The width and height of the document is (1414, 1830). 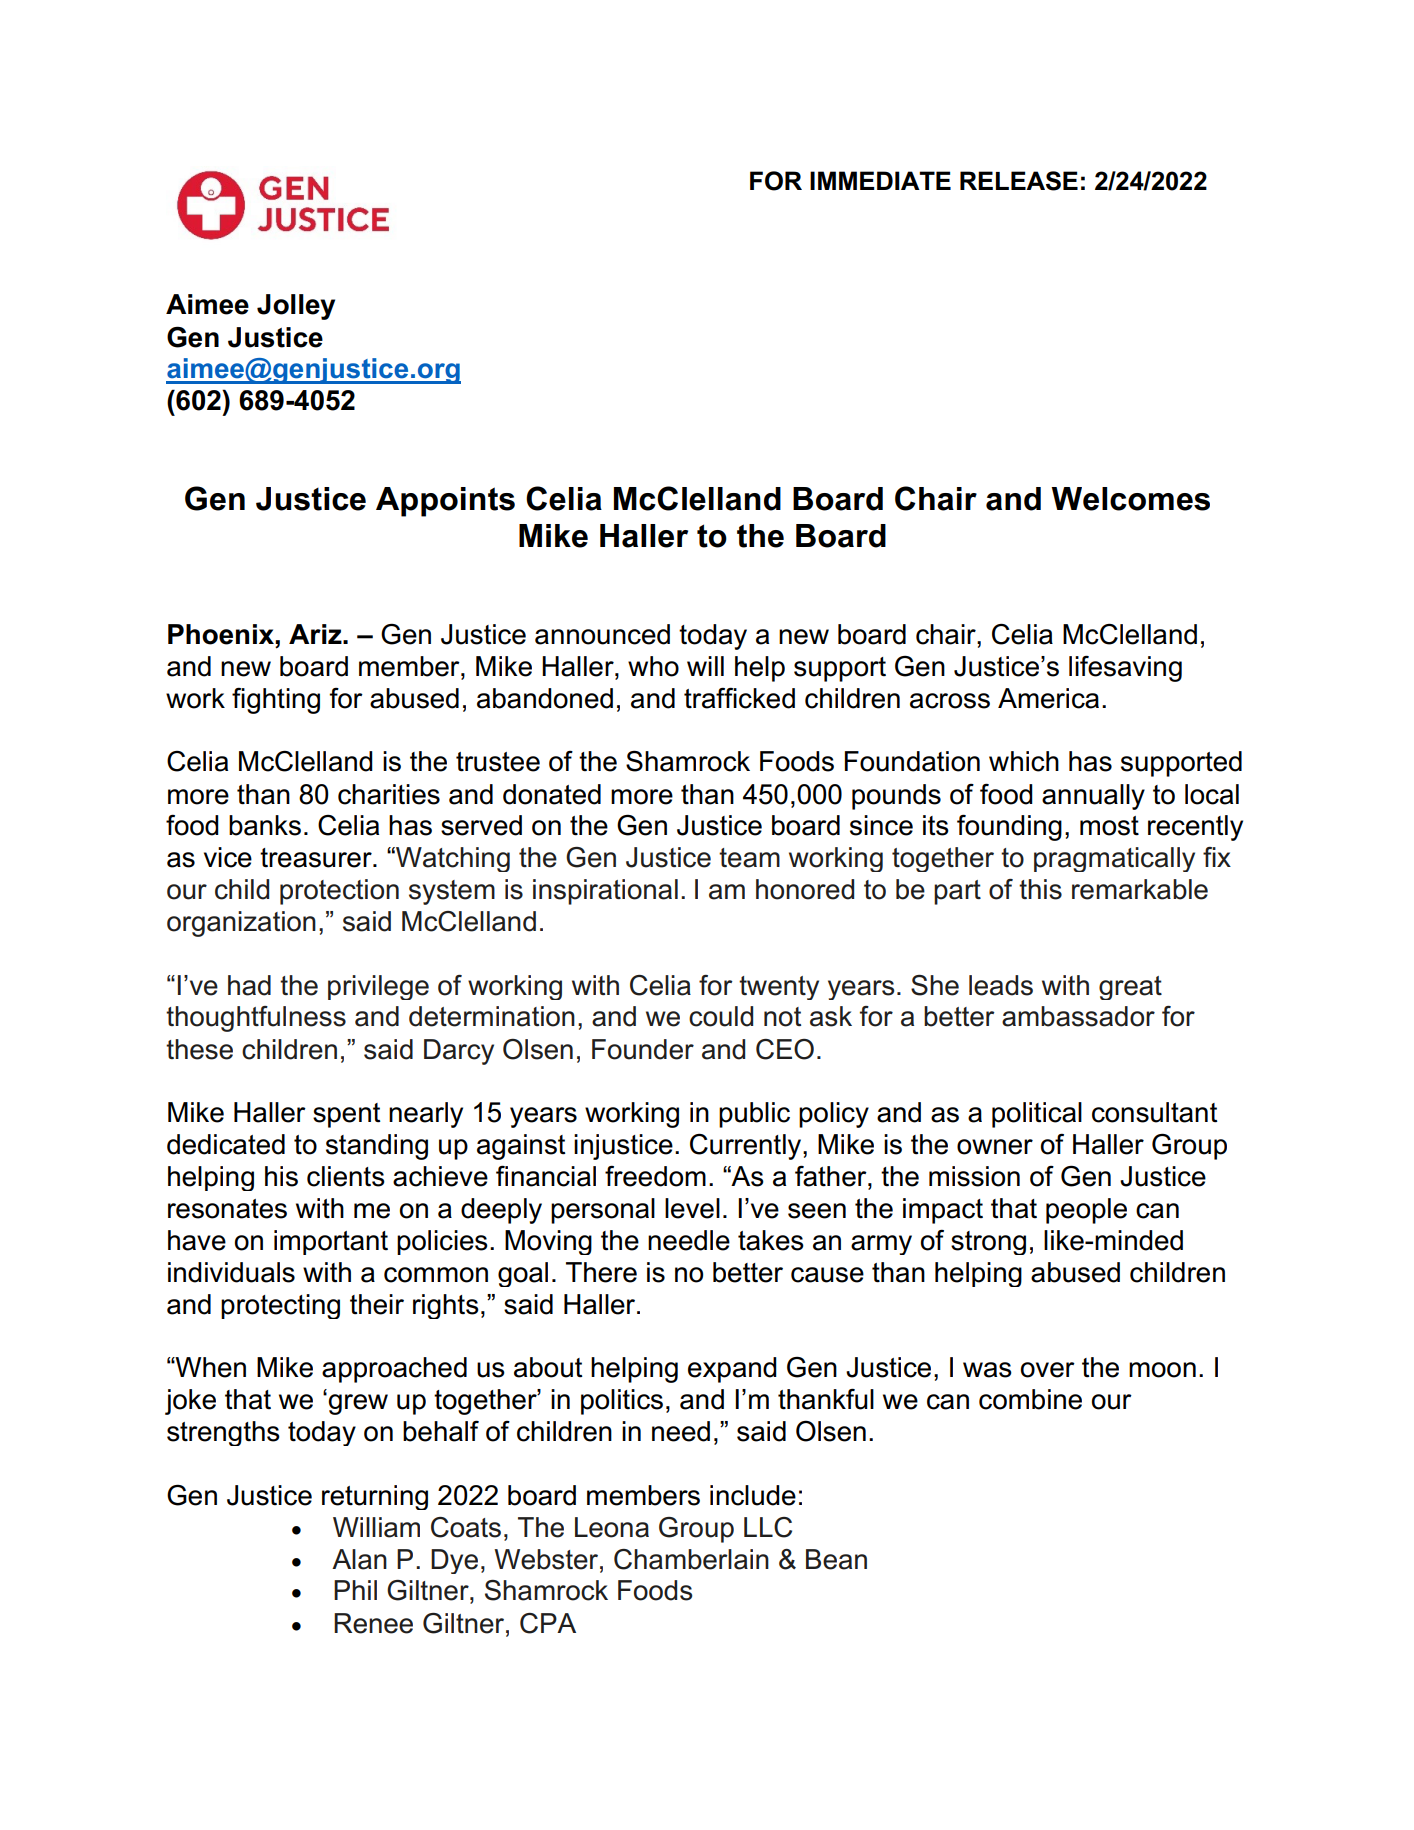 What do you see at coordinates (749, 858) in the document?
I see `team` at bounding box center [749, 858].
